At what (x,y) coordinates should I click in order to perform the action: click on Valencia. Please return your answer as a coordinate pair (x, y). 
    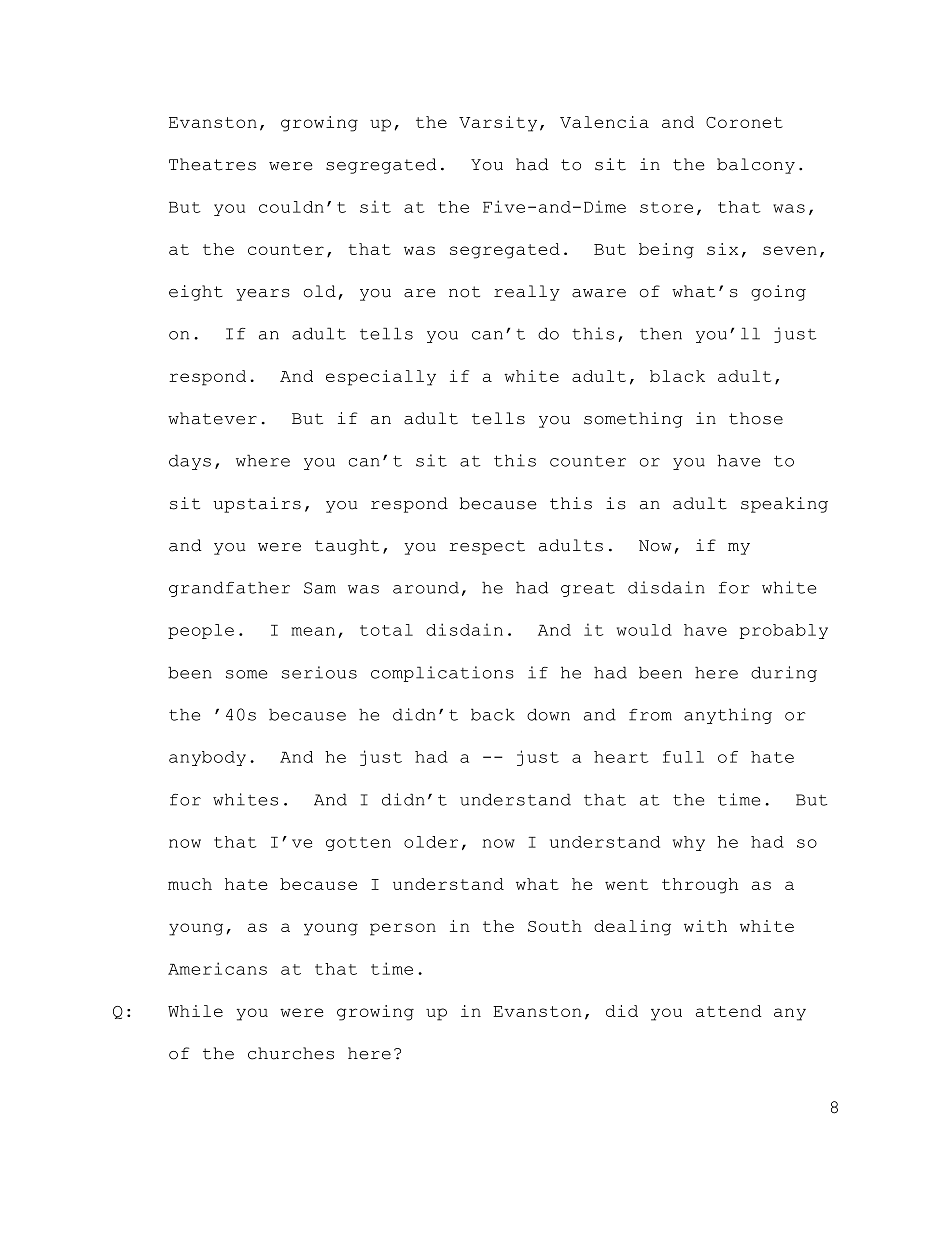
    Looking at the image, I should click on (604, 122).
